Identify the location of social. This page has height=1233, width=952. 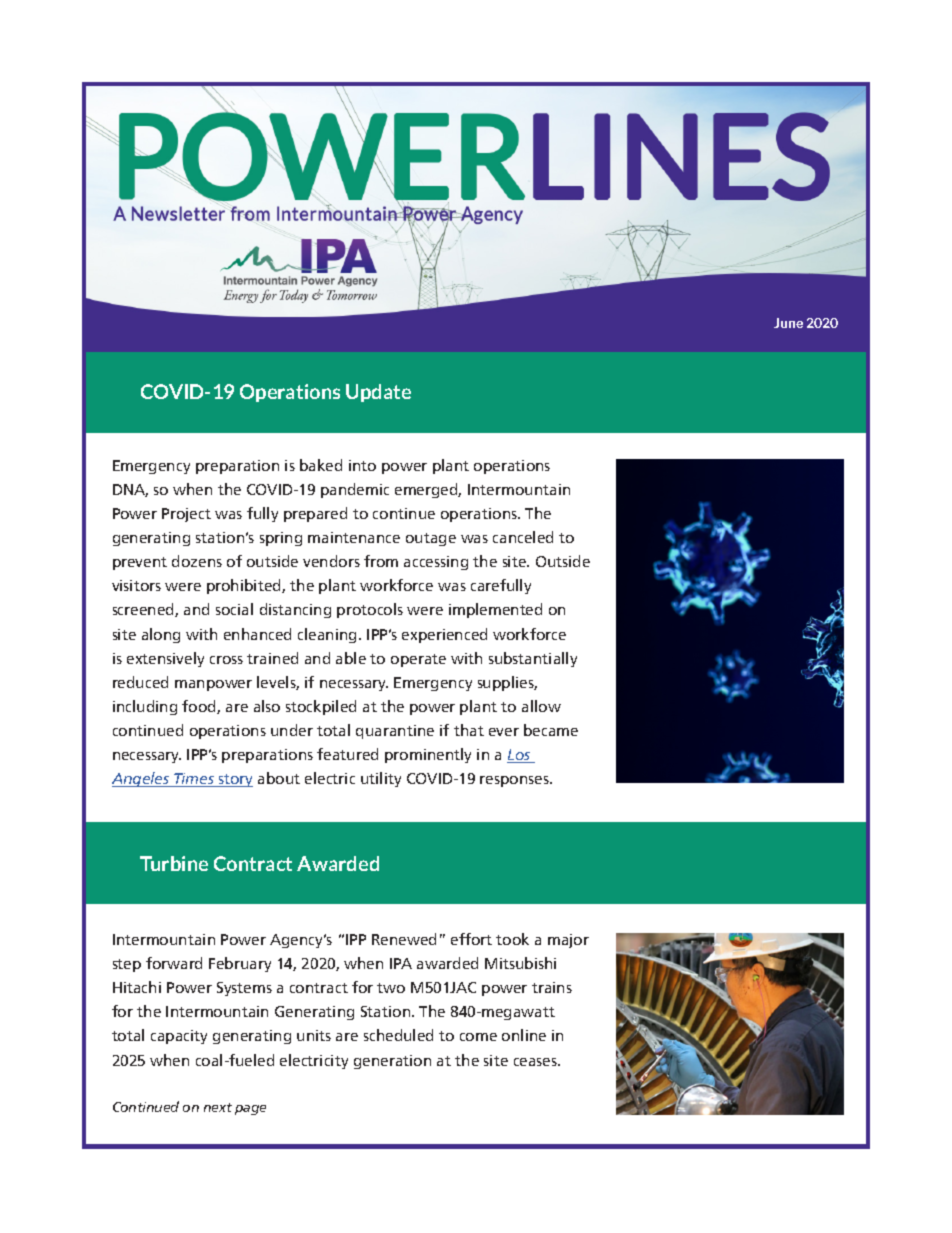
(234, 609).
